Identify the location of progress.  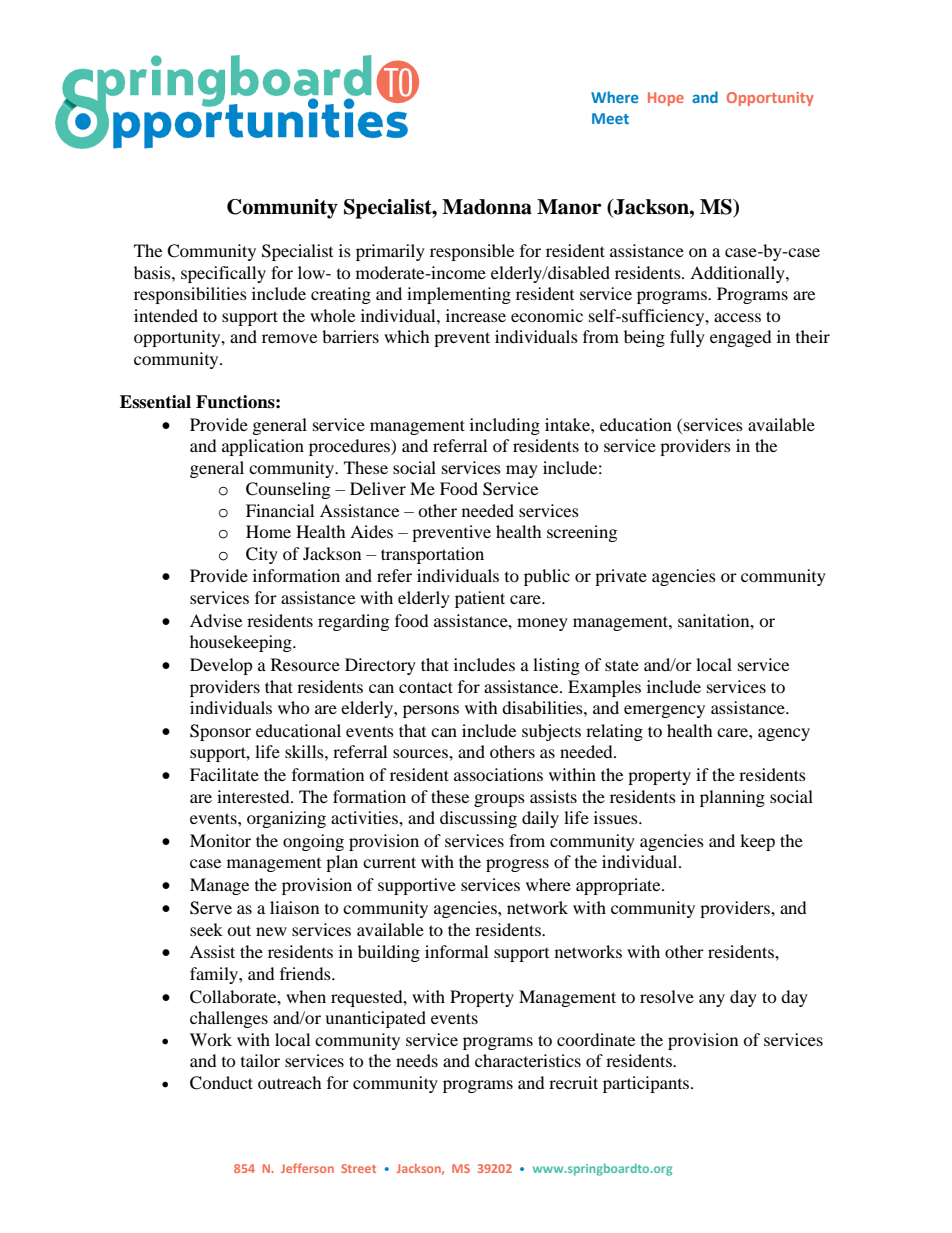
(517, 865).
